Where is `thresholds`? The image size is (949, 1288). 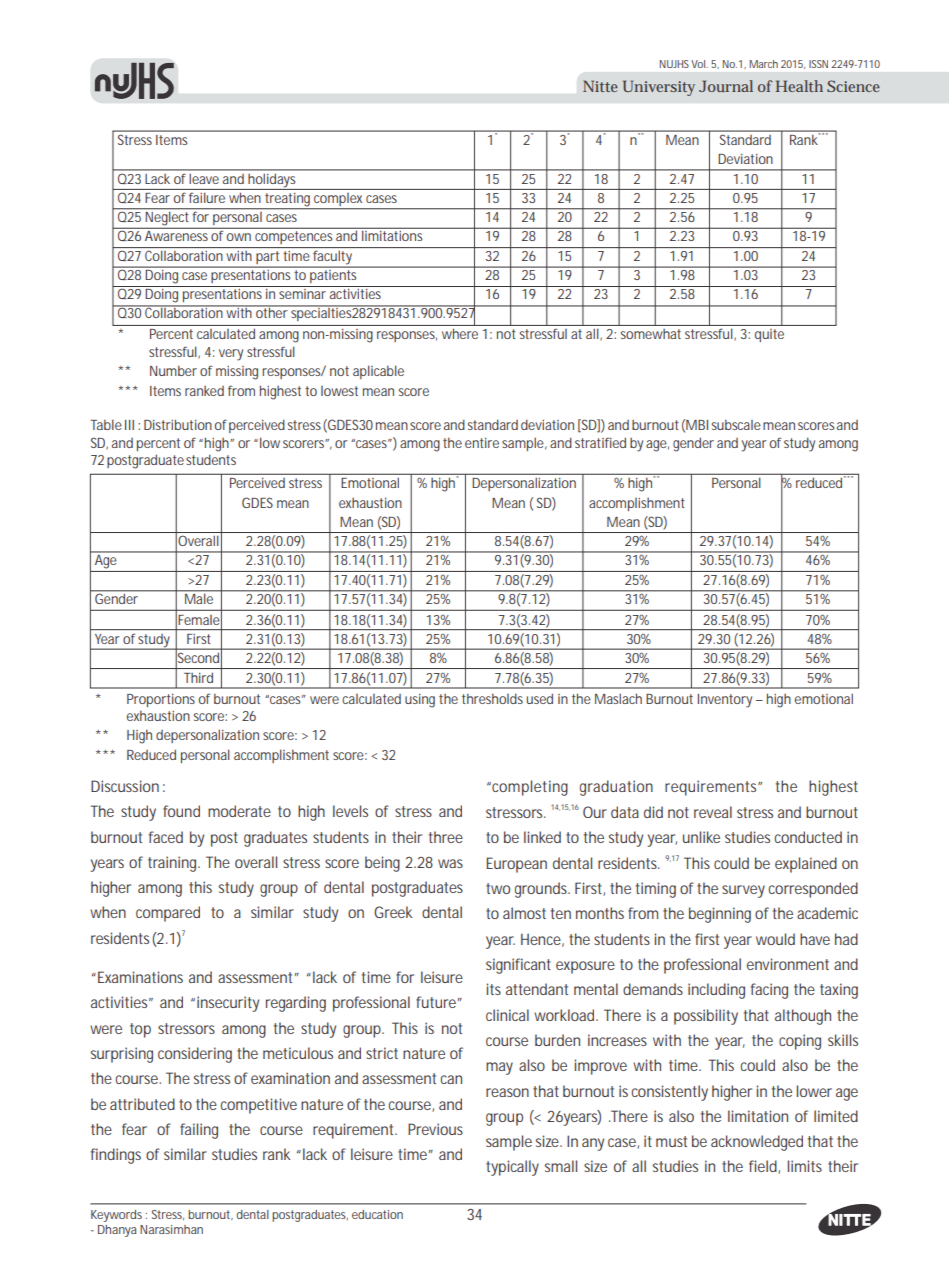 thresholds is located at coordinates (492, 698).
